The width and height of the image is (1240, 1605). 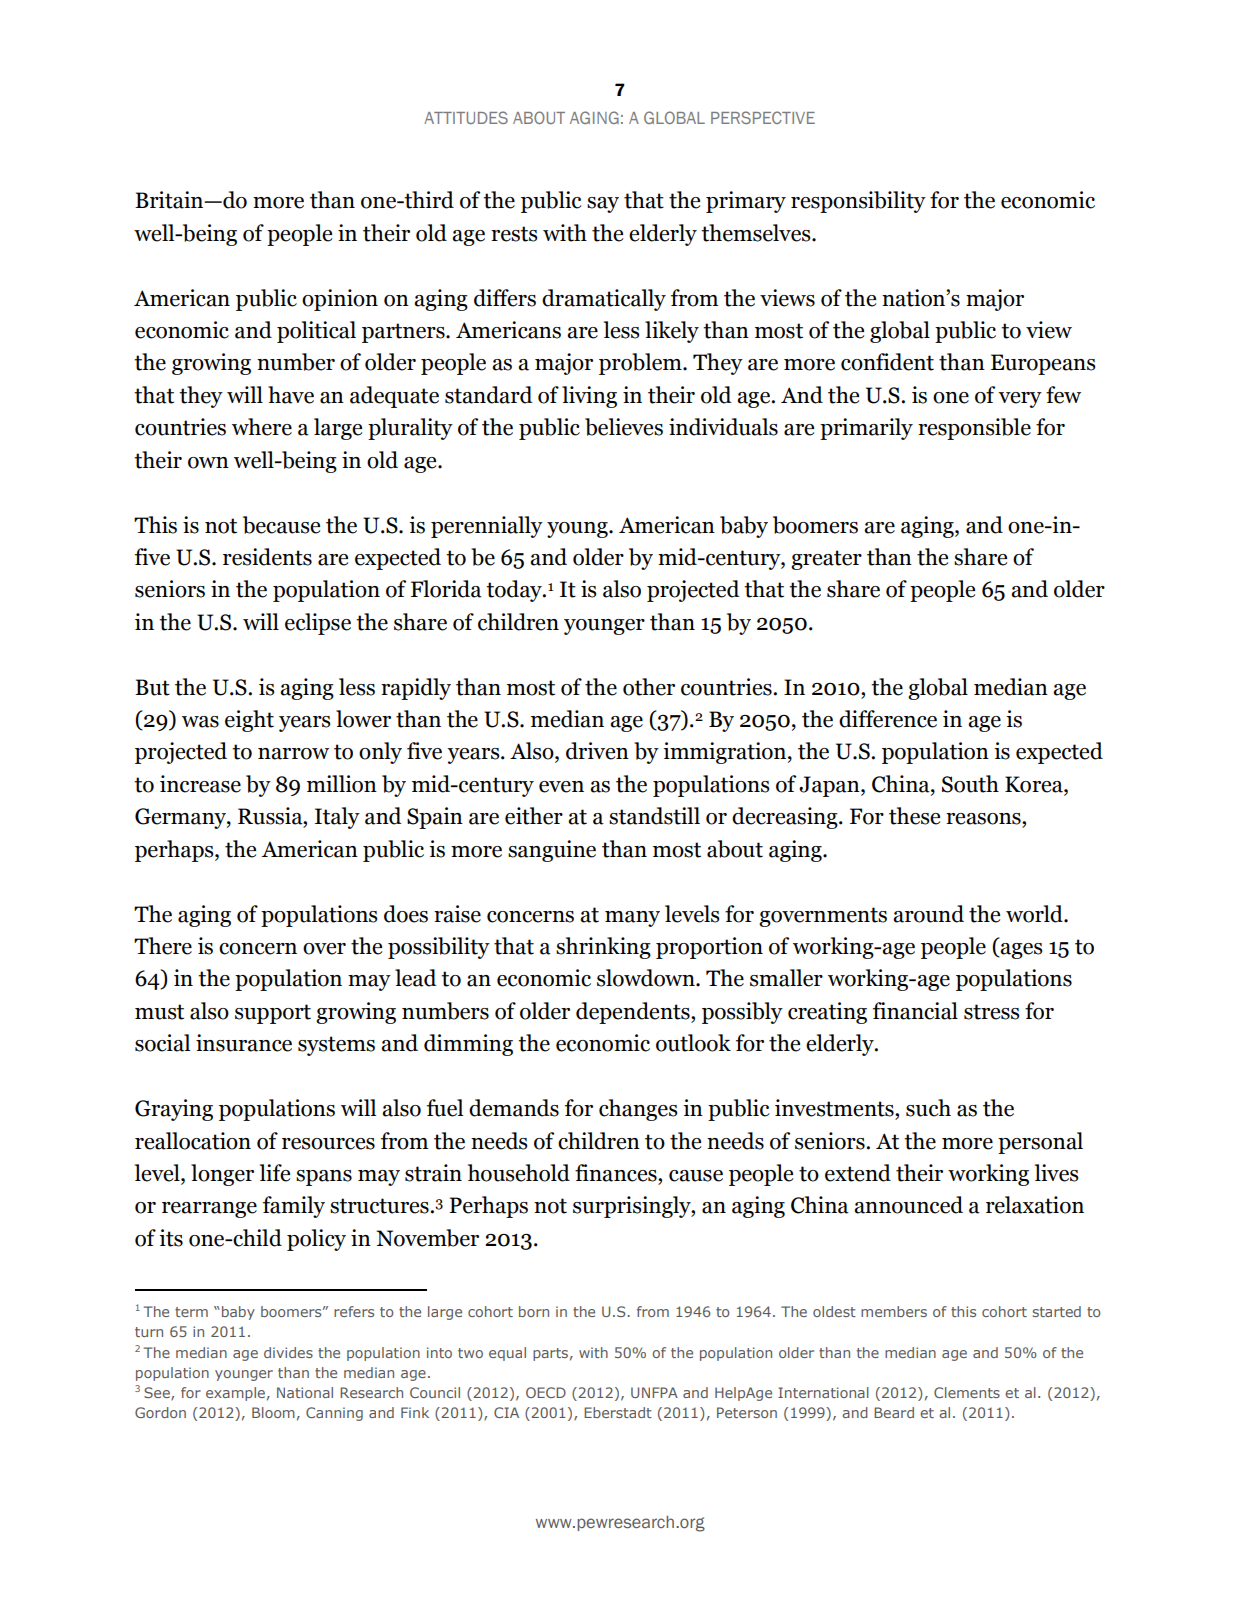 What do you see at coordinates (546, 1392) in the image?
I see `OECD` at bounding box center [546, 1392].
